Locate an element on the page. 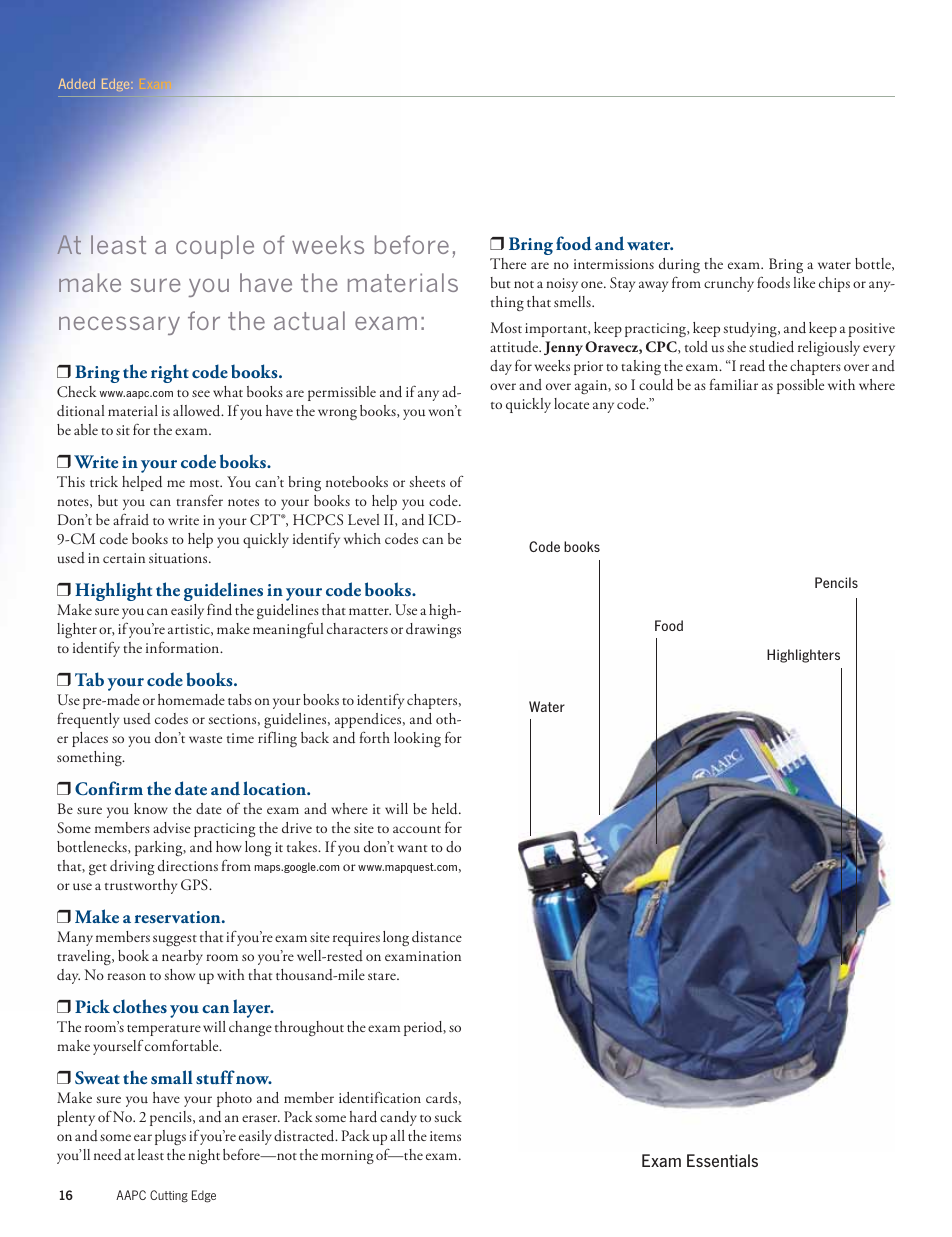 This page has width=952, height=1237. There is located at coordinates (508, 263).
